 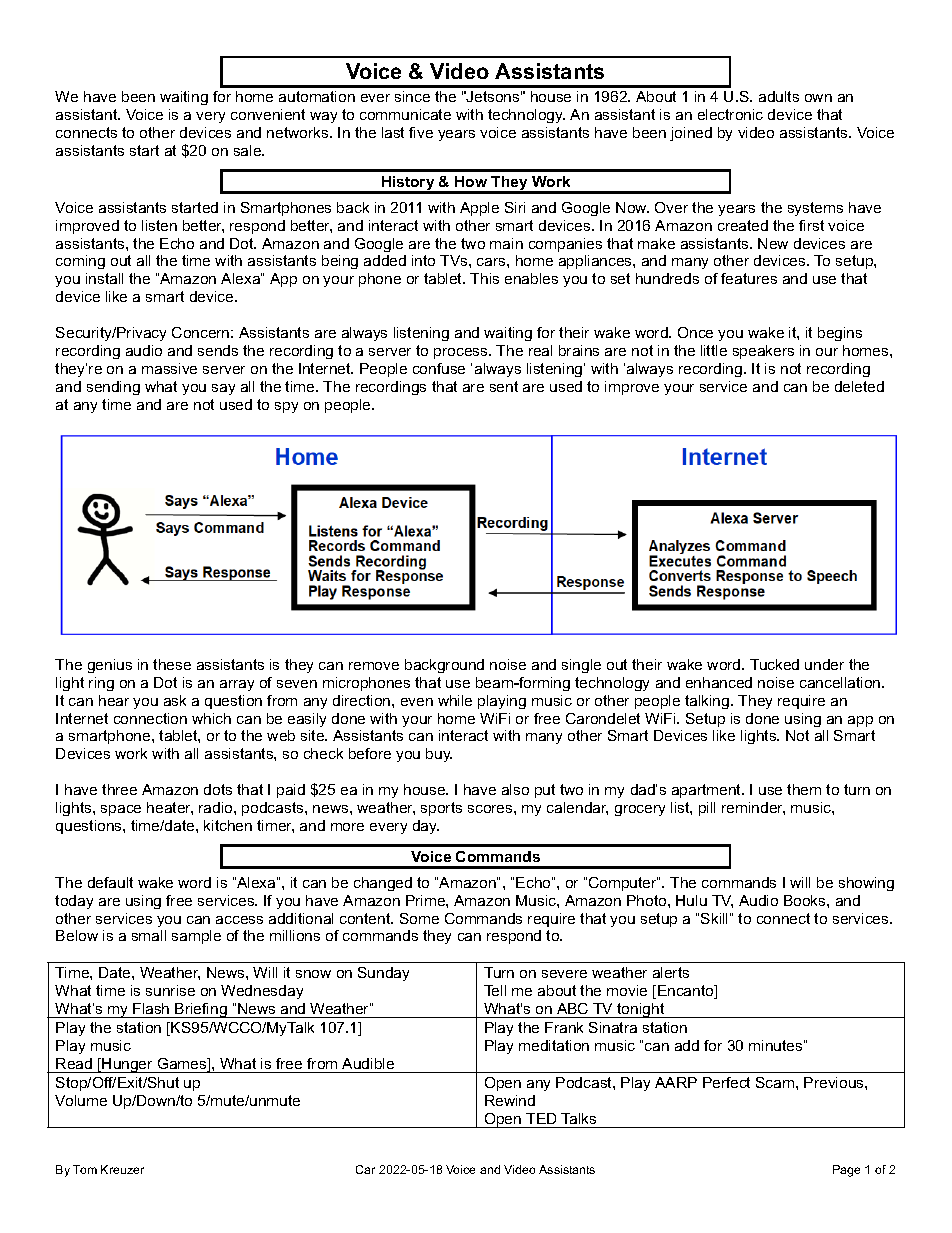 What do you see at coordinates (730, 114) in the screenshot?
I see `electronic` at bounding box center [730, 114].
